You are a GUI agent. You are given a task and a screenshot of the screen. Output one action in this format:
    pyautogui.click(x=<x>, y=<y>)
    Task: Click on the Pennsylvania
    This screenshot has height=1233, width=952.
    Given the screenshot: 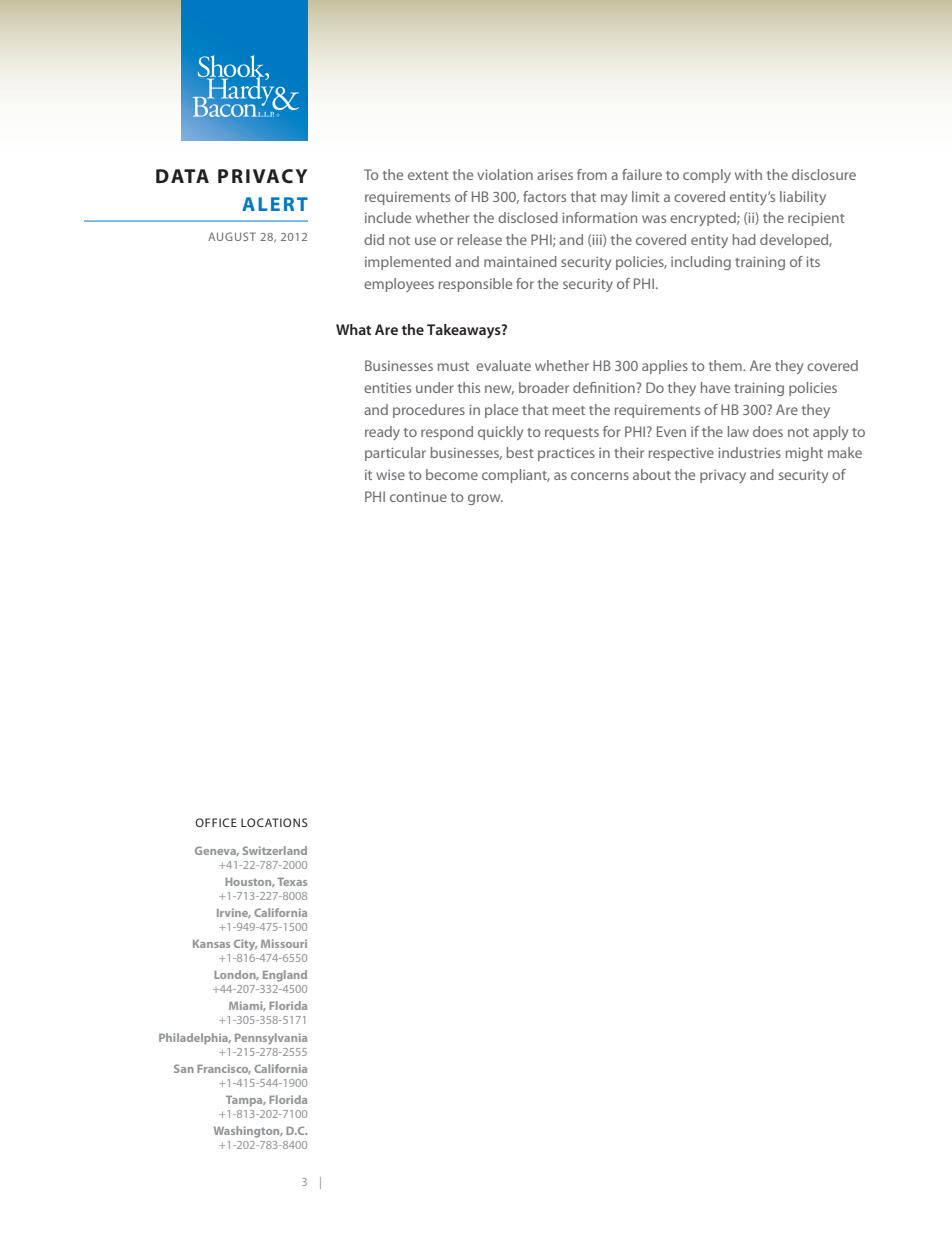 What is the action you would take?
    pyautogui.click(x=271, y=1039)
